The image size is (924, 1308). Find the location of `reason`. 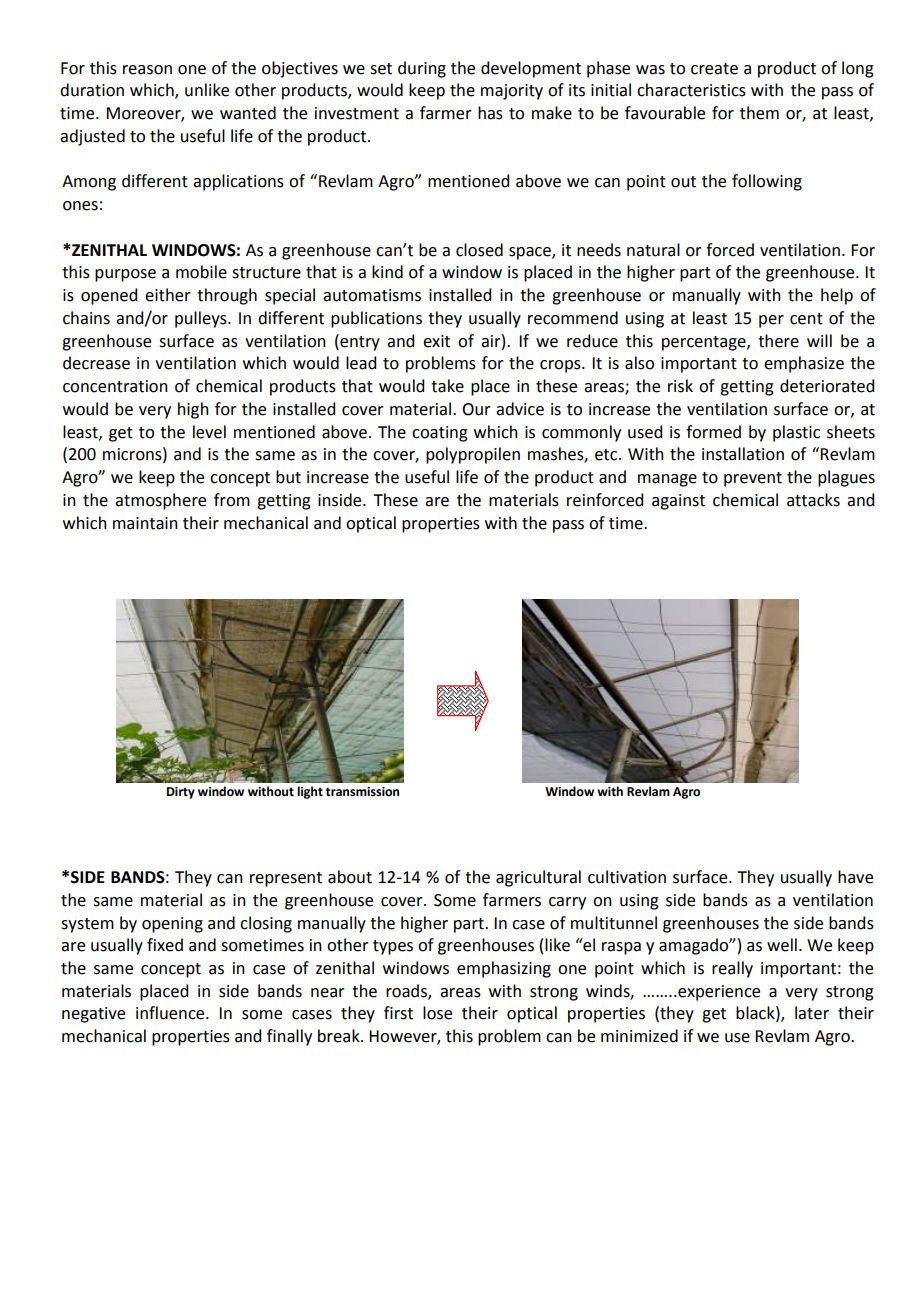

reason is located at coordinates (147, 70).
